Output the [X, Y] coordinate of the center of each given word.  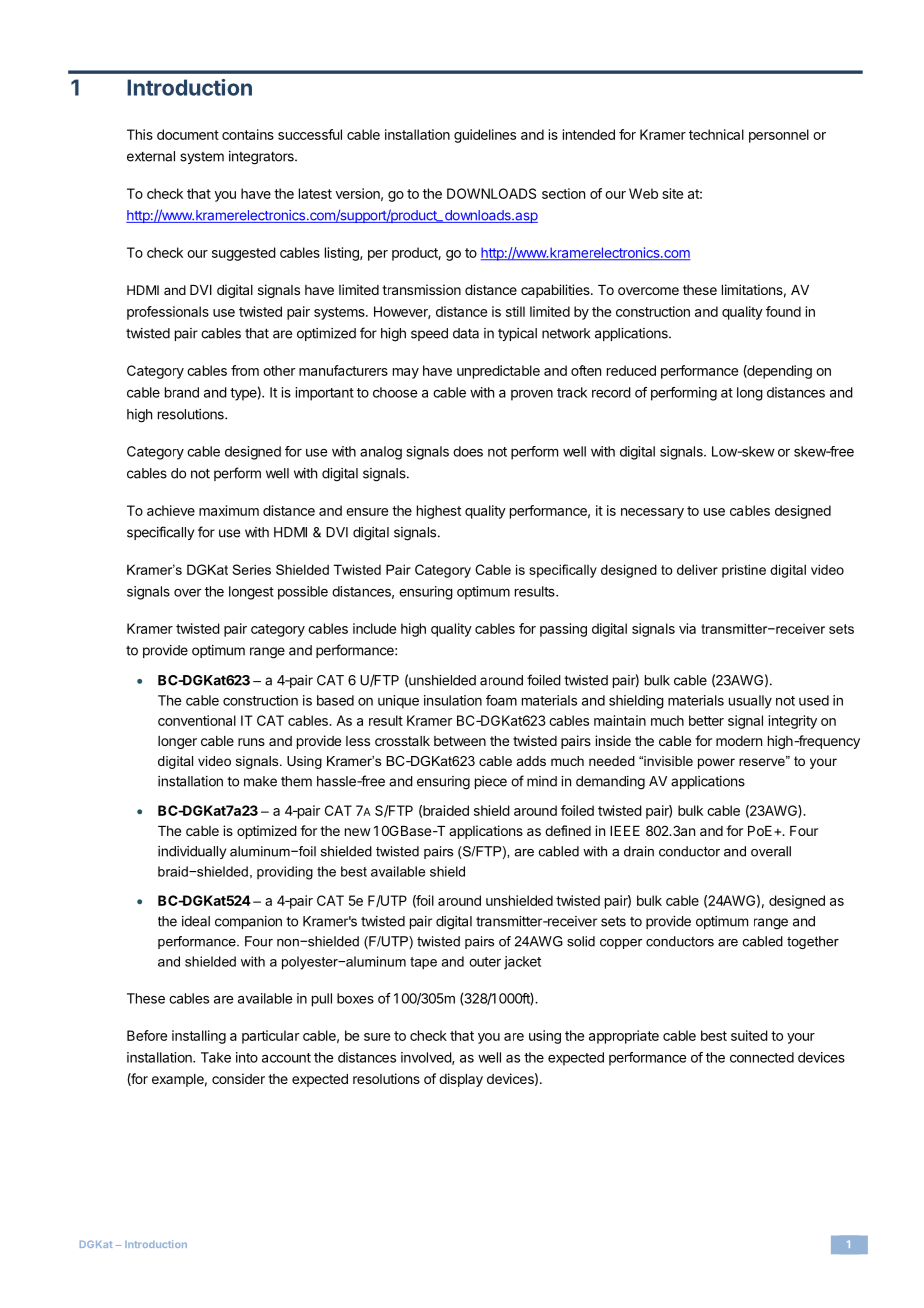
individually [192, 852]
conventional [197, 720]
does [468, 451]
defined [568, 830]
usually [750, 702]
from [245, 370]
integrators [262, 158]
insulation [453, 700]
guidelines [485, 136]
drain [639, 851]
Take [216, 1057]
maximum [229, 510]
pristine [744, 571]
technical [716, 134]
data [466, 333]
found [783, 311]
